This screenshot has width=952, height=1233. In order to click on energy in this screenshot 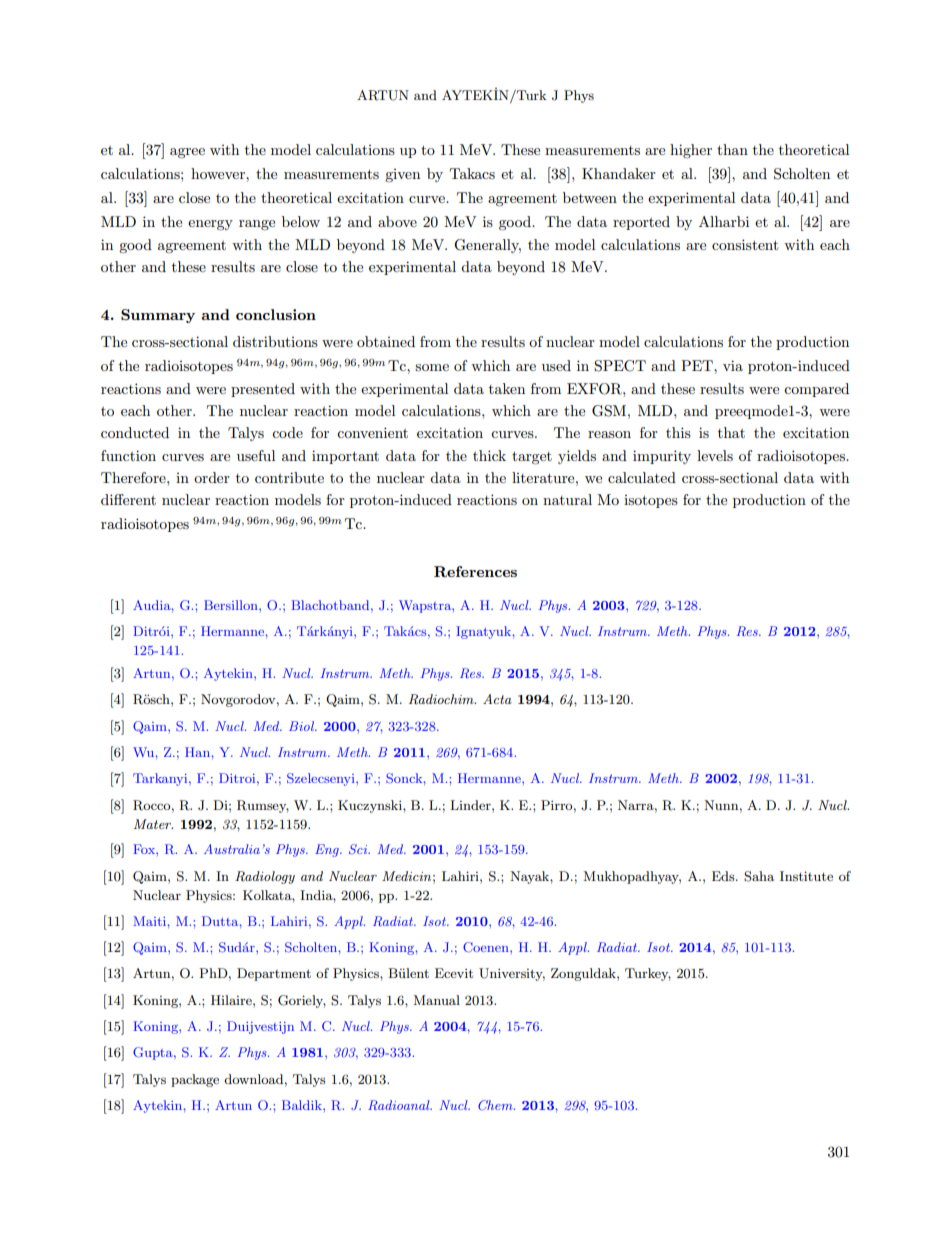, I will do `click(210, 225)`.
